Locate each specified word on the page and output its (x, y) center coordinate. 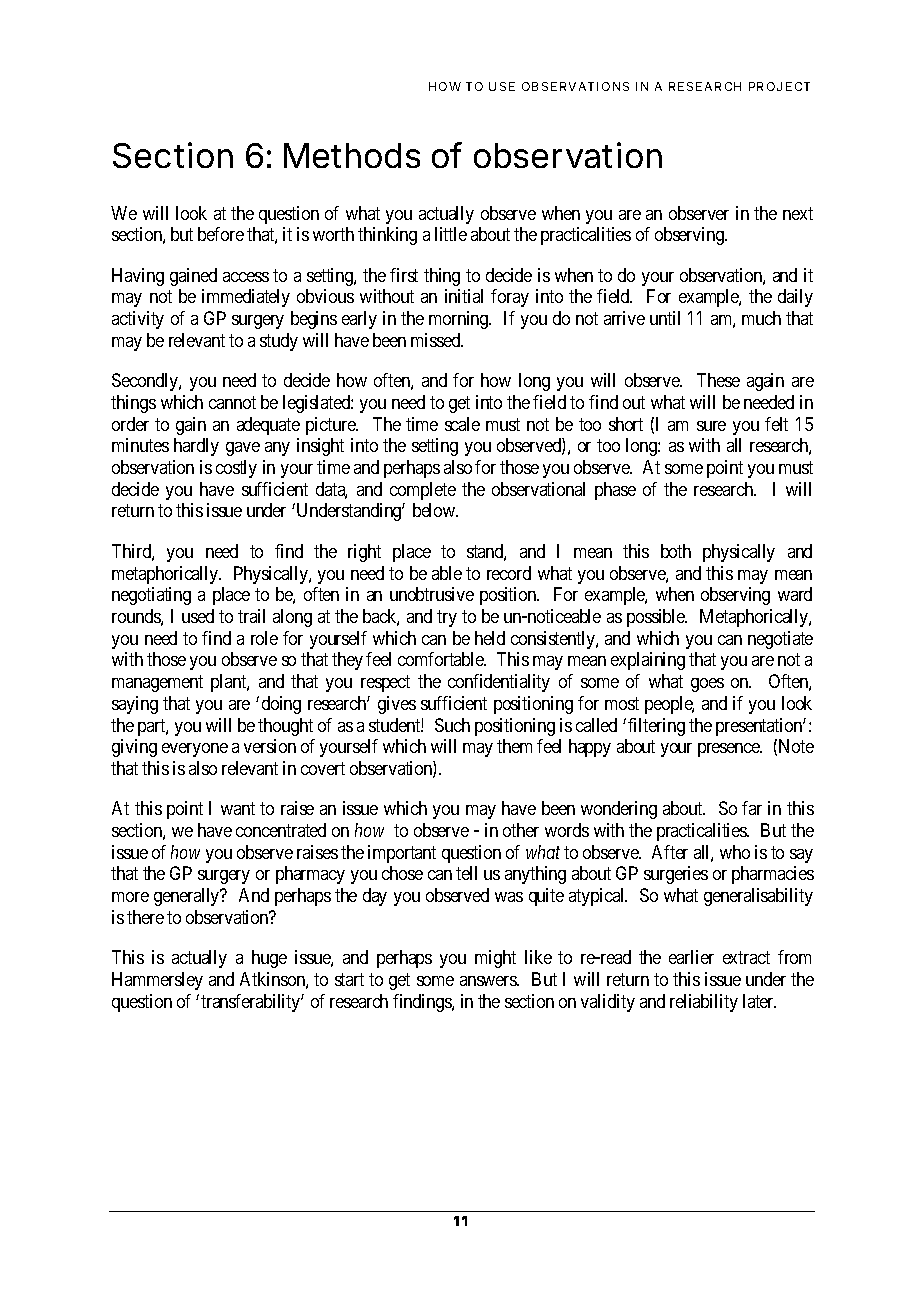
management (157, 683)
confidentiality (499, 683)
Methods (352, 155)
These (718, 380)
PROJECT (779, 86)
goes (707, 685)
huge (269, 959)
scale (462, 424)
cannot (232, 402)
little (451, 234)
